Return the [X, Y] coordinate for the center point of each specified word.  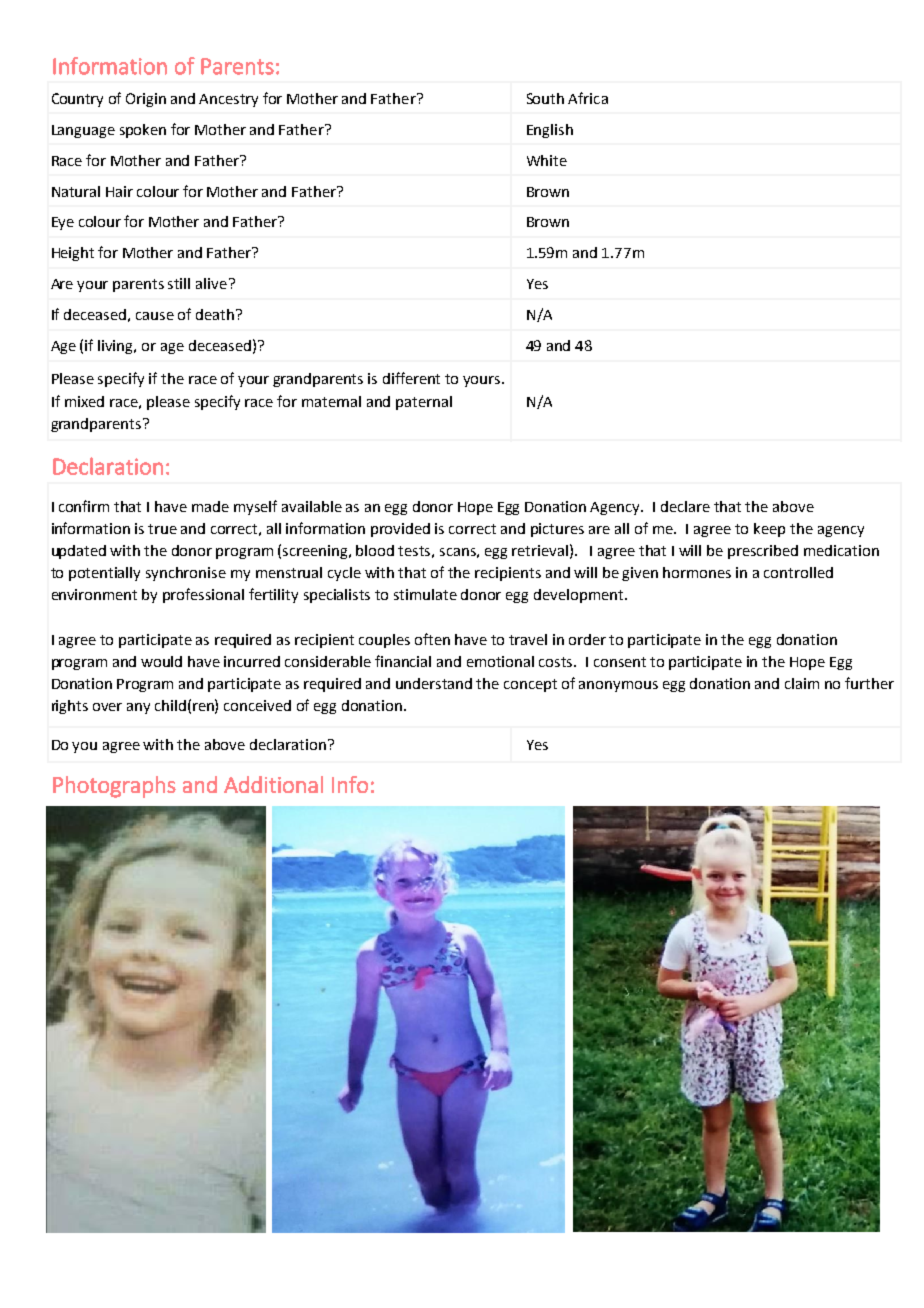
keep [769, 530]
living [117, 347]
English [550, 131]
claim [802, 683]
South [545, 98]
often [432, 639]
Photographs [114, 787]
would [161, 661]
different [411, 378]
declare [685, 506]
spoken [143, 131]
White [547, 160]
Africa [588, 98]
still [179, 283]
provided [400, 530]
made [210, 506]
